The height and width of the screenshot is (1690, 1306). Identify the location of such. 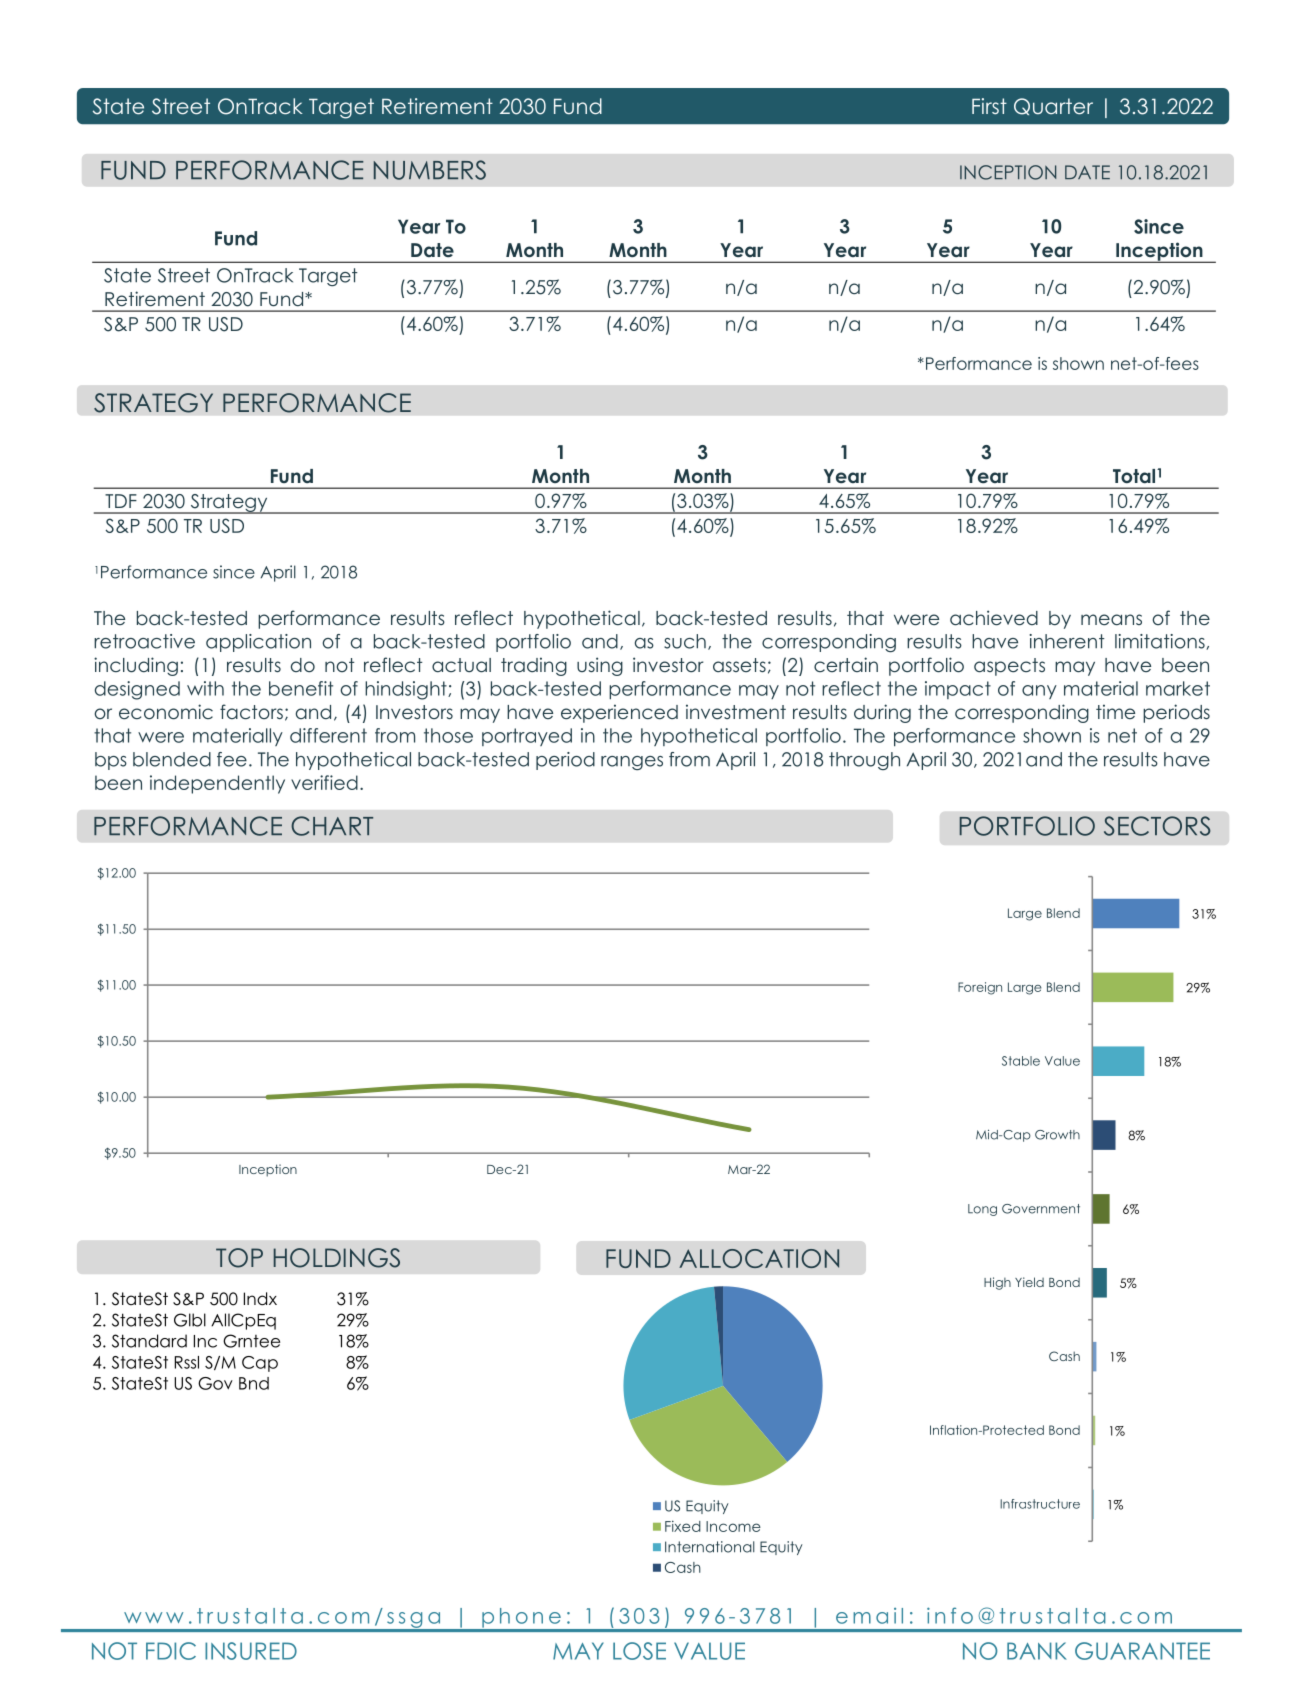
(685, 641).
